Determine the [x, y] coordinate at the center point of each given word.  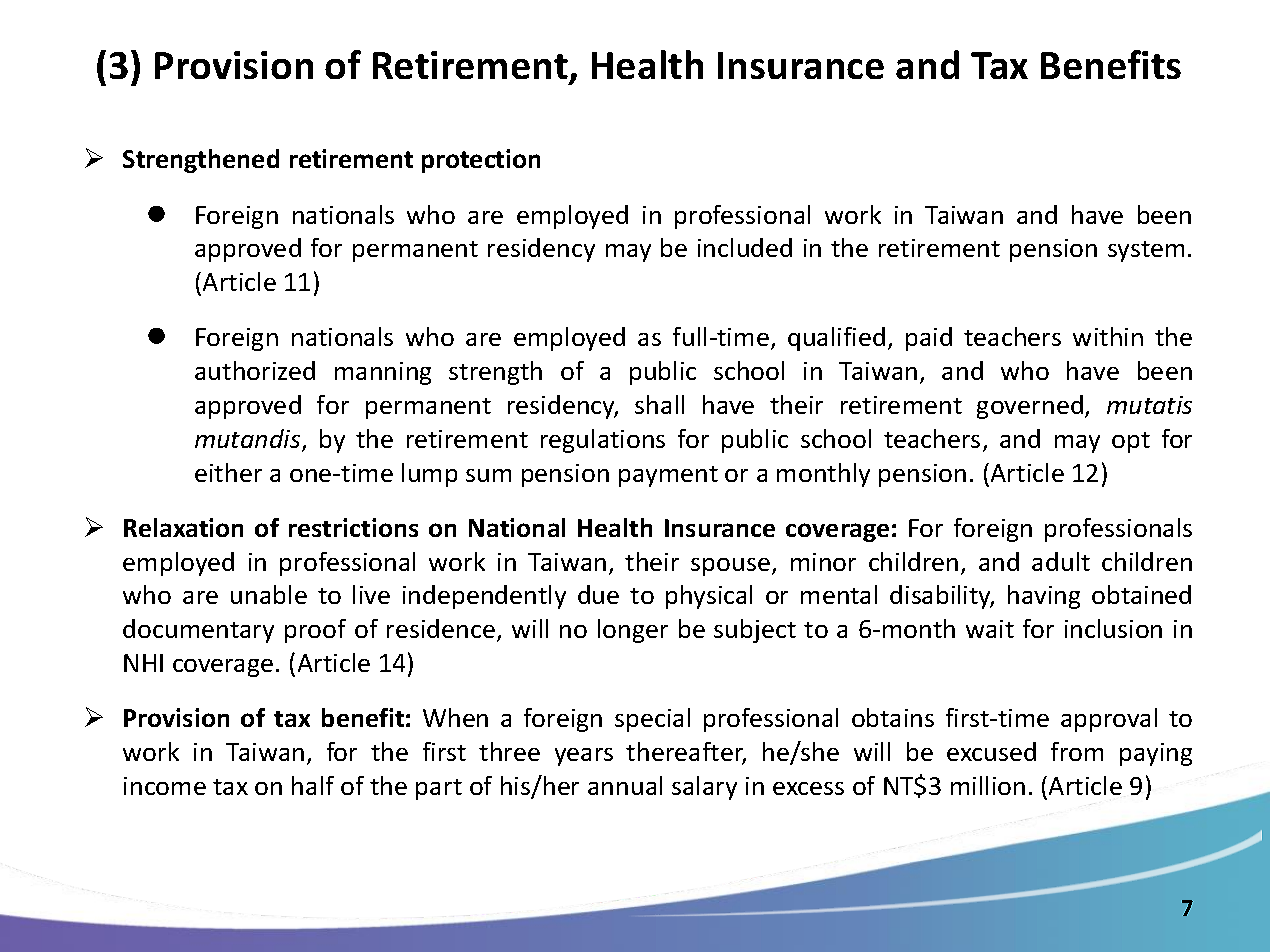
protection [481, 161]
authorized [255, 370]
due [598, 594]
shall [659, 404]
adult [1061, 561]
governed [1030, 407]
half [313, 785]
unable [269, 594]
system [1146, 251]
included [745, 247]
